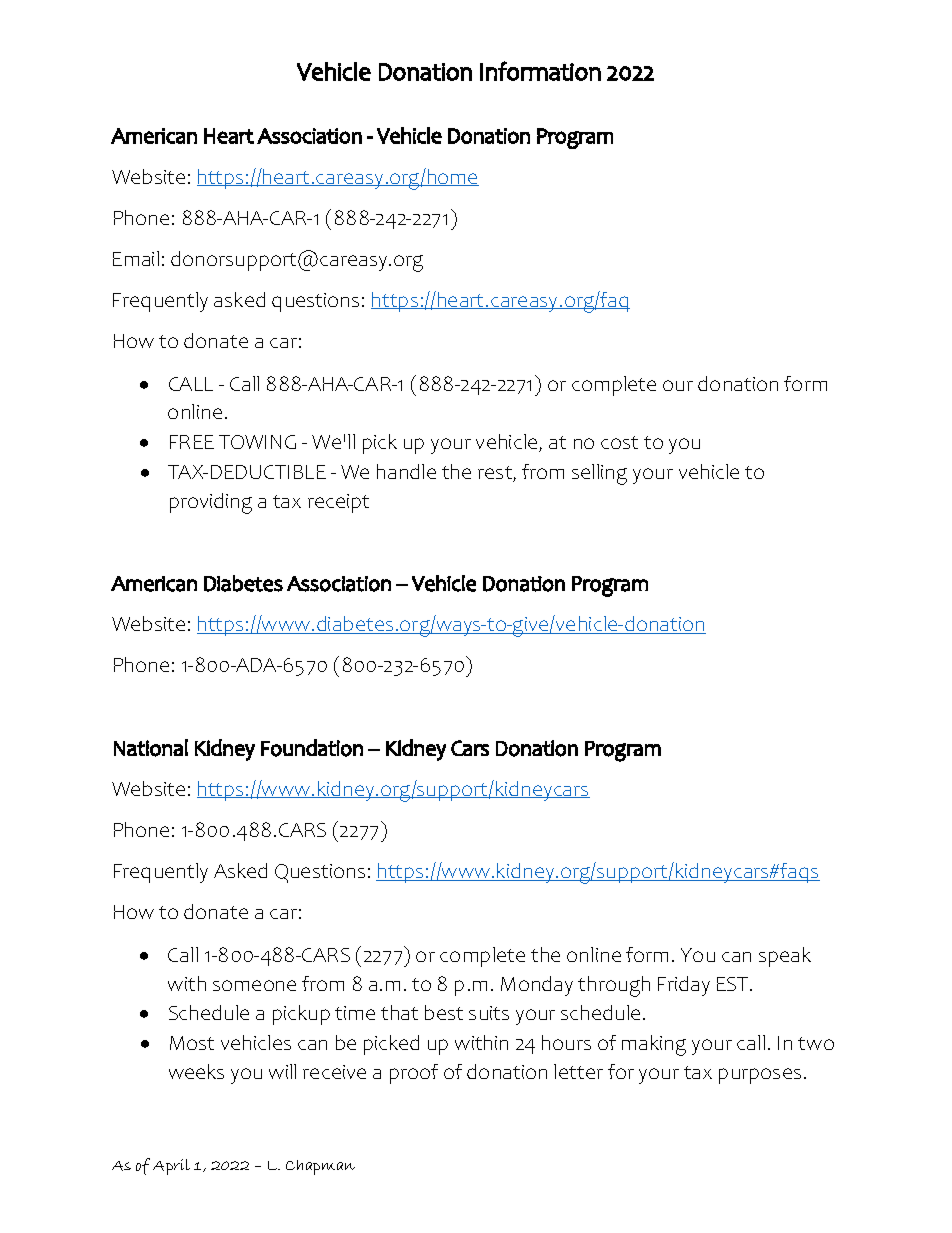 The width and height of the image is (952, 1233). Describe the element at coordinates (537, 986) in the image. I see `Monday` at that location.
